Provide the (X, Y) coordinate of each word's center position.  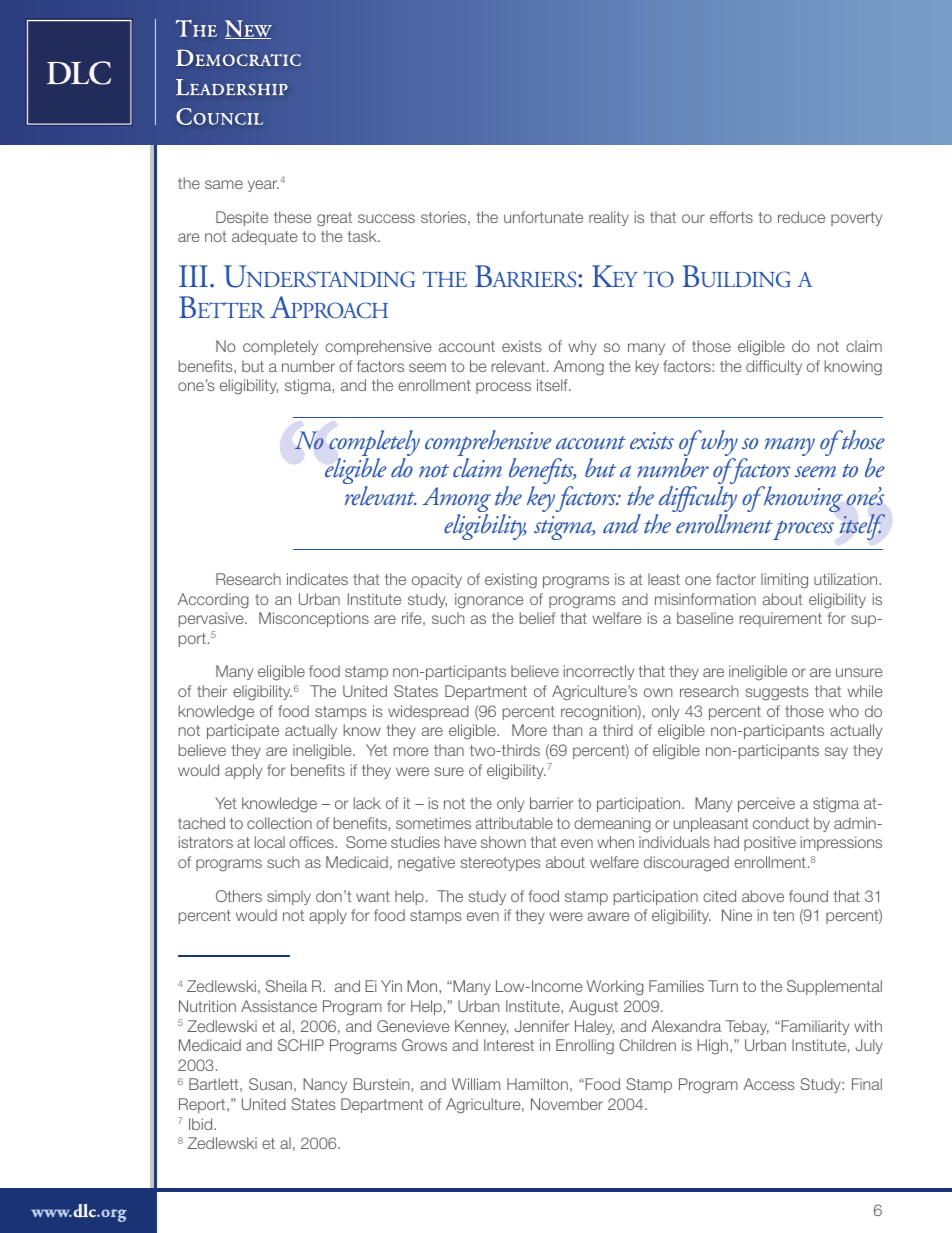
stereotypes (500, 864)
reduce (801, 217)
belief (537, 618)
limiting (784, 581)
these (292, 217)
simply (289, 897)
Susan (270, 1084)
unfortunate (543, 217)
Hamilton (537, 1084)
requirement (781, 619)
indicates (317, 579)
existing (511, 581)
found (808, 896)
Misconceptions (314, 619)
